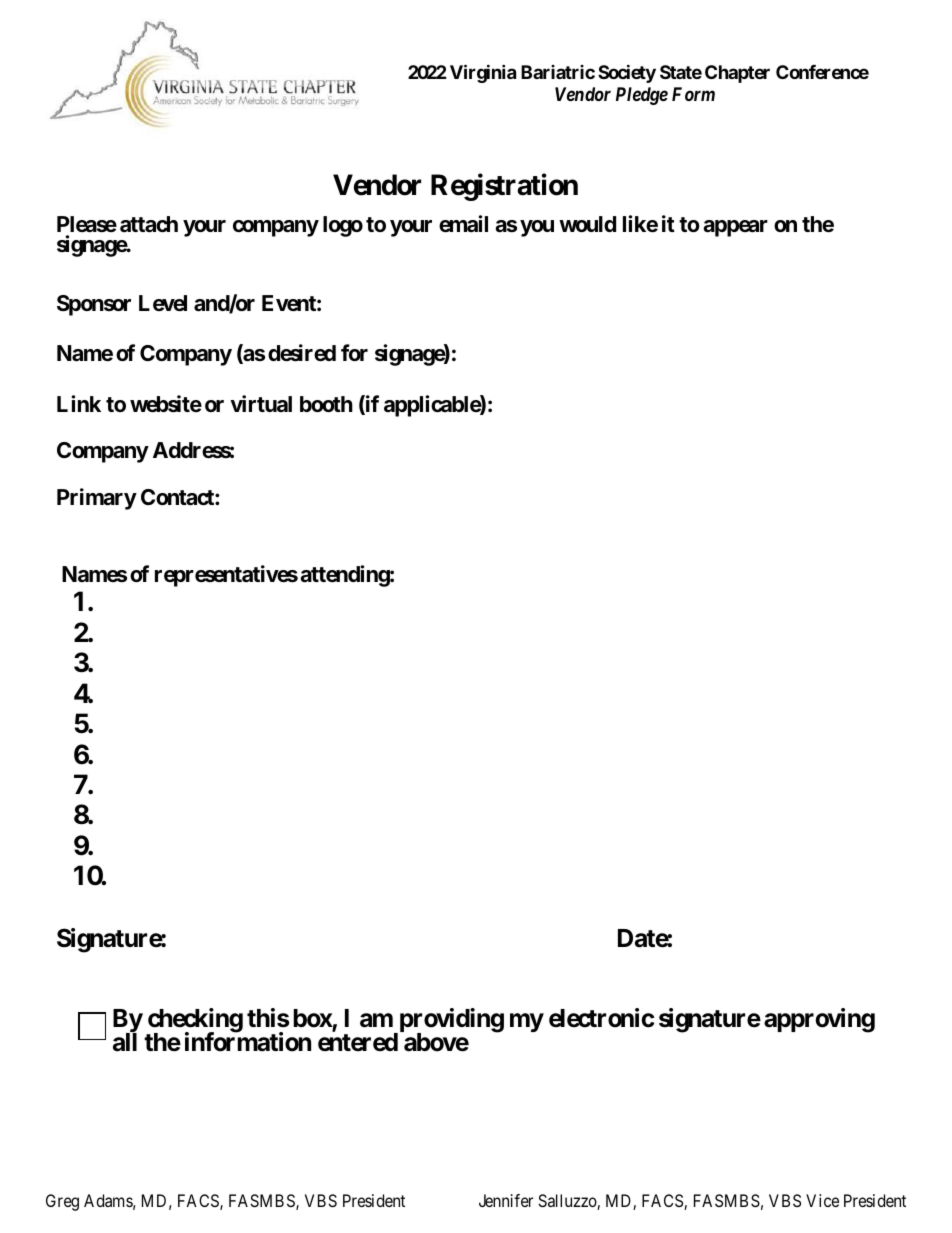 The image size is (952, 1233). What do you see at coordinates (149, 224) in the screenshot?
I see `attach` at bounding box center [149, 224].
